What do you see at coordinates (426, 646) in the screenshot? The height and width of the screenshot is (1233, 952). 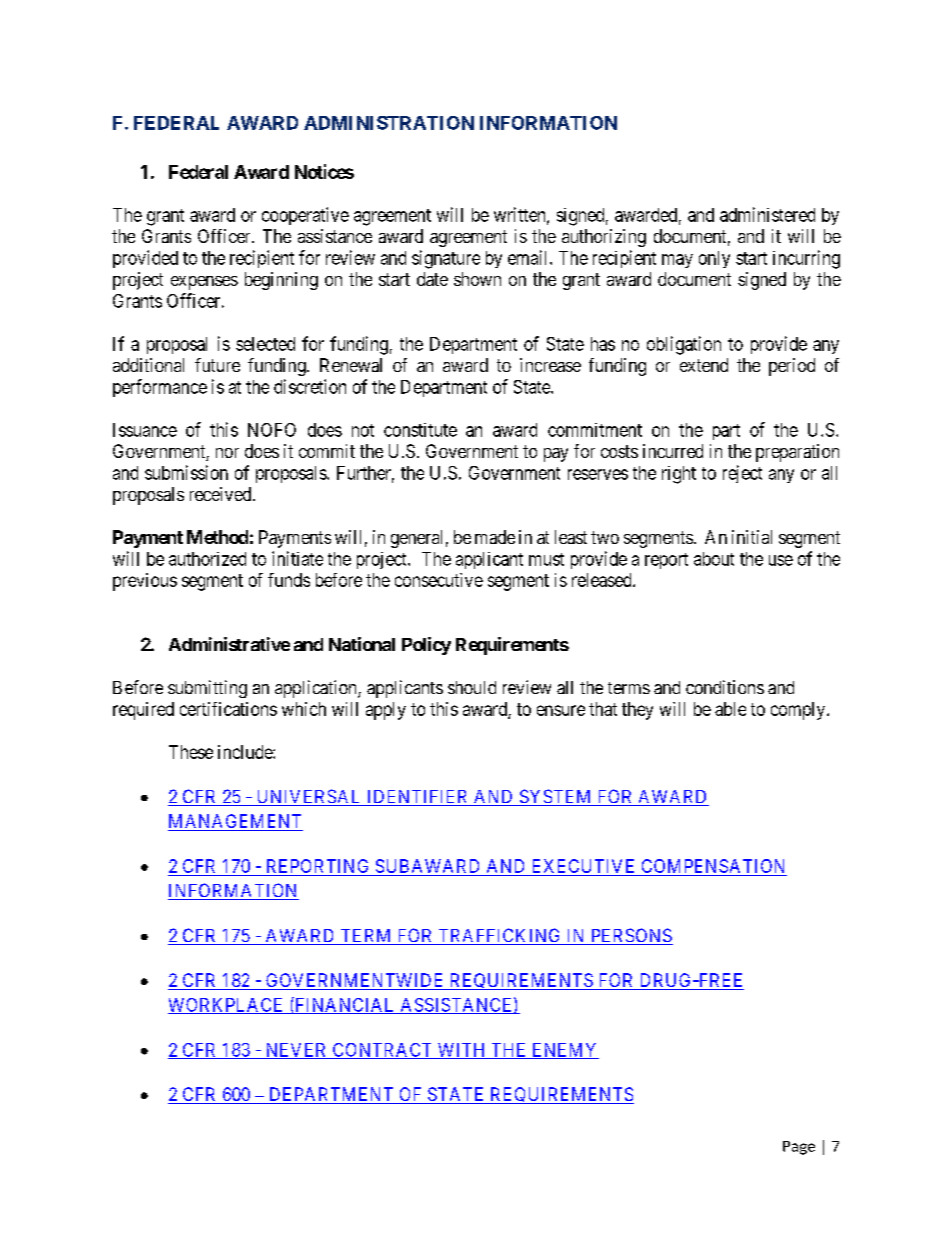 I see `Policy` at bounding box center [426, 646].
